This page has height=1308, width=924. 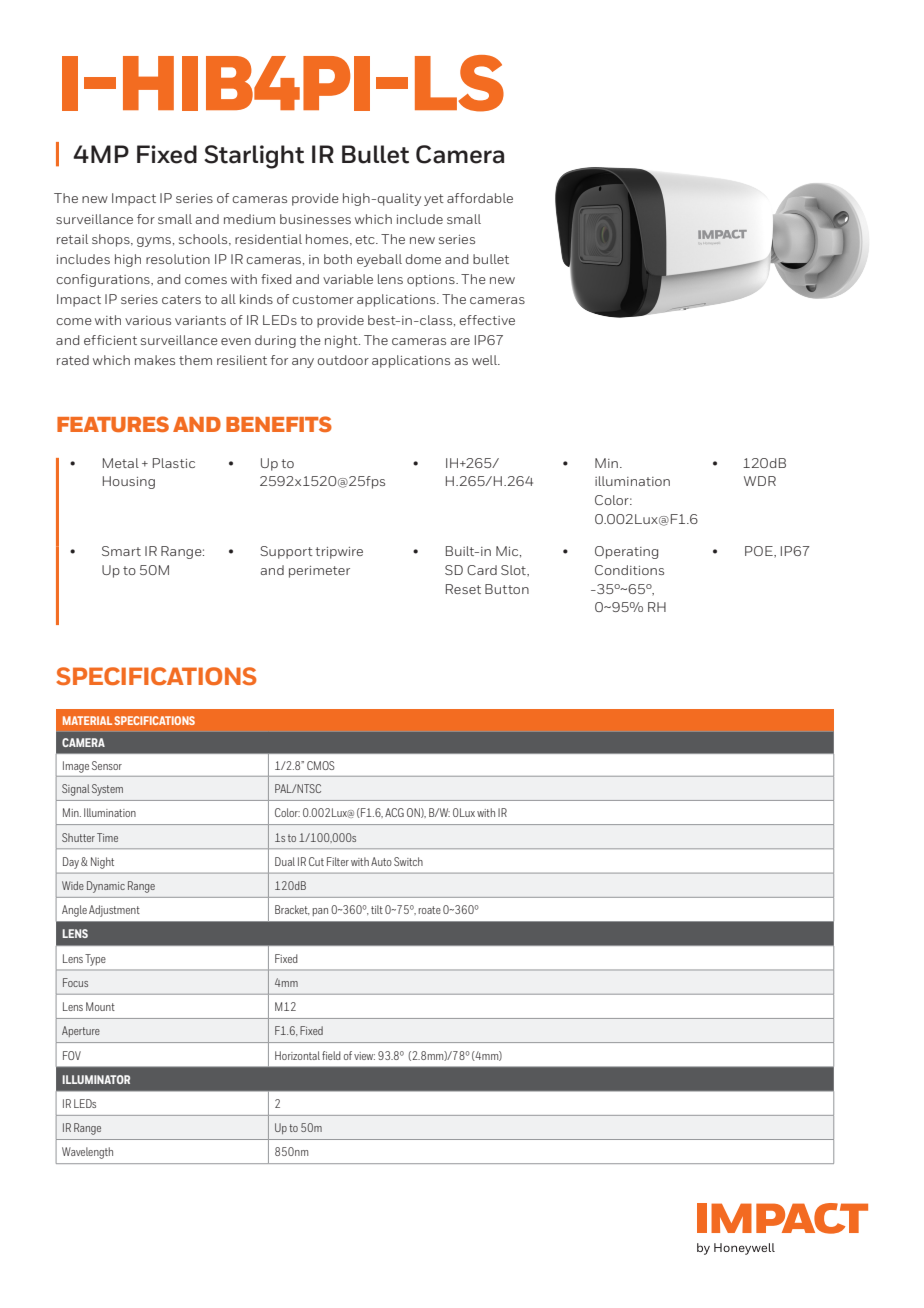 I want to click on gyms, so click(x=154, y=242).
